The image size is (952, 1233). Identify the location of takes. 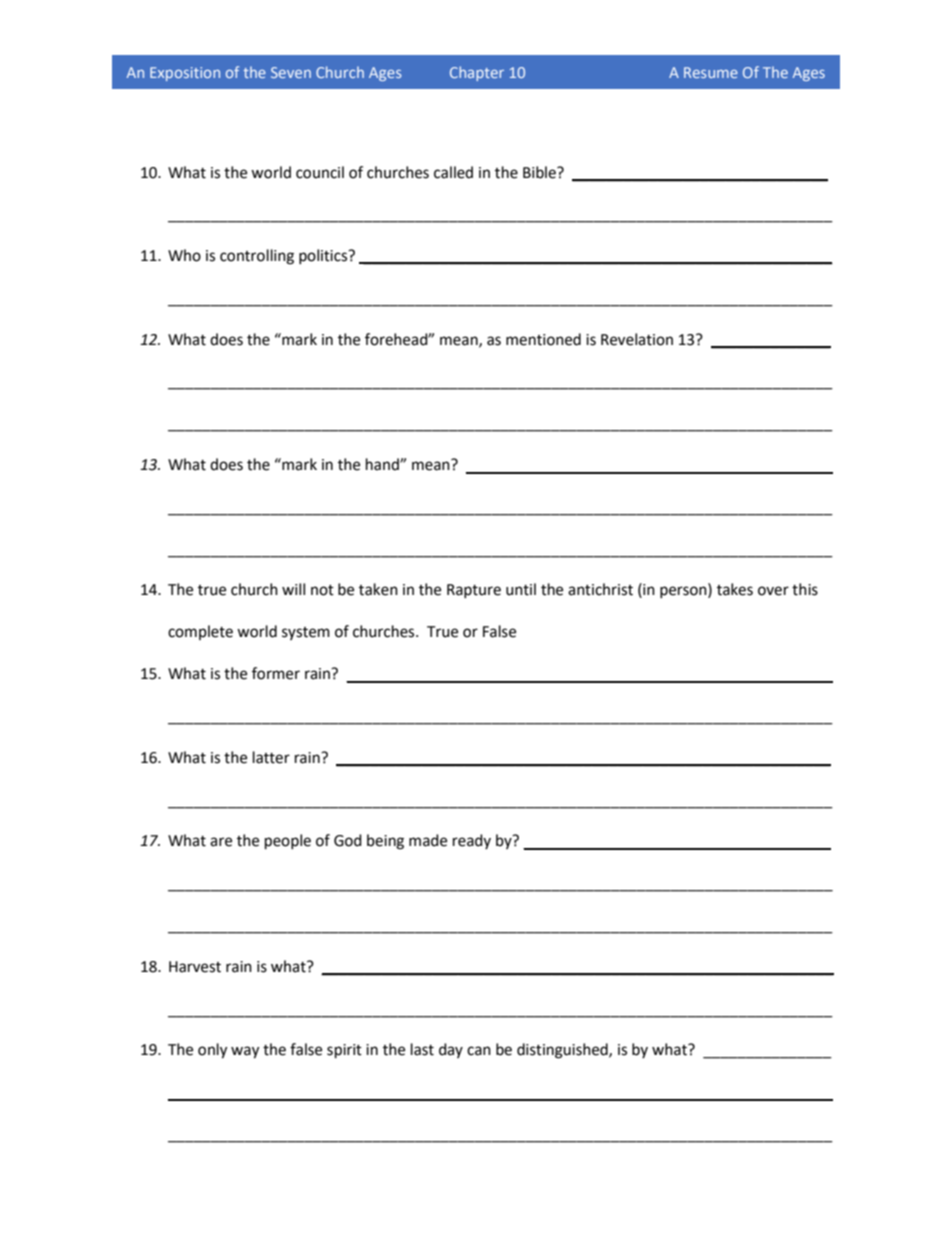
(735, 589).
